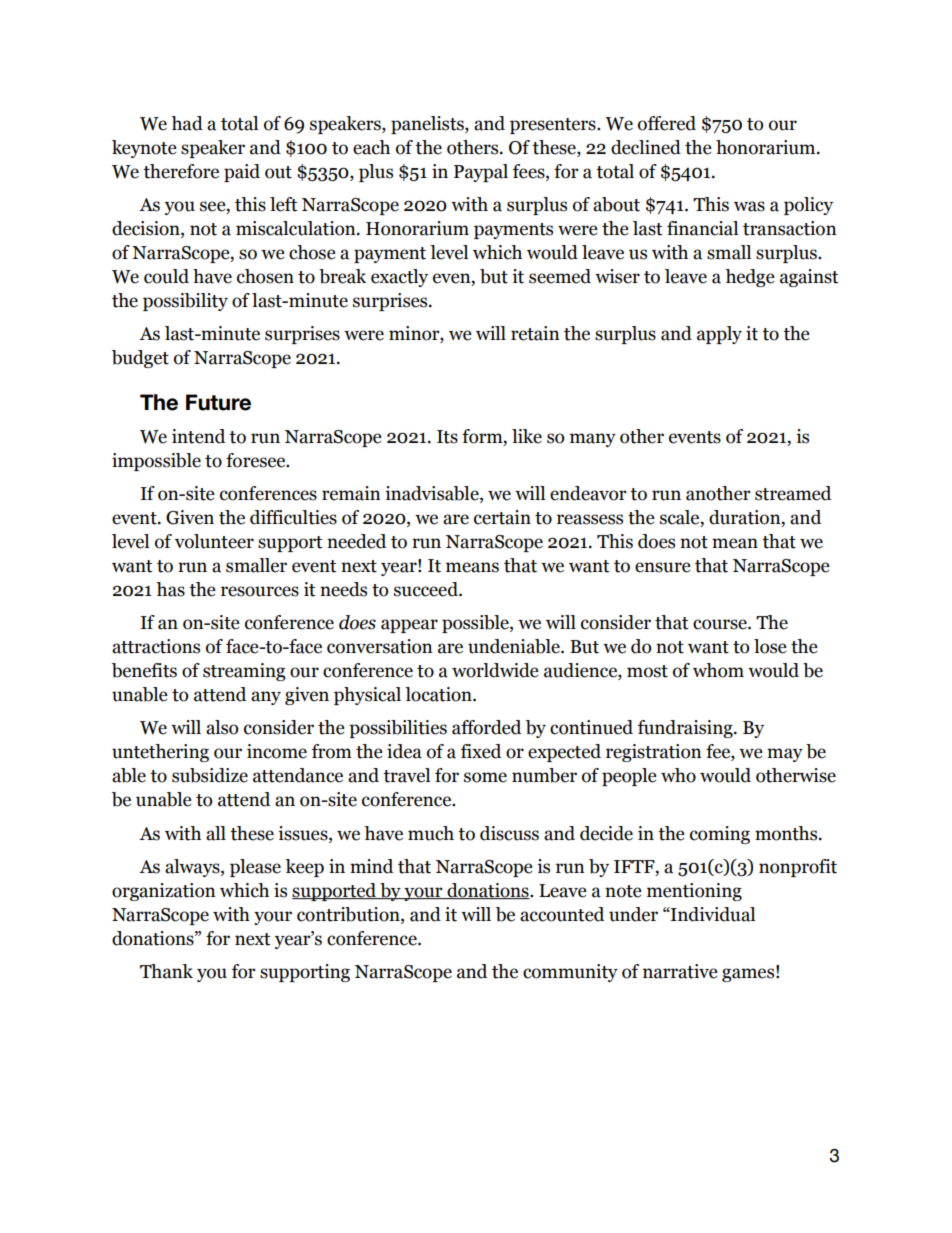  I want to click on Paypal, so click(481, 173).
